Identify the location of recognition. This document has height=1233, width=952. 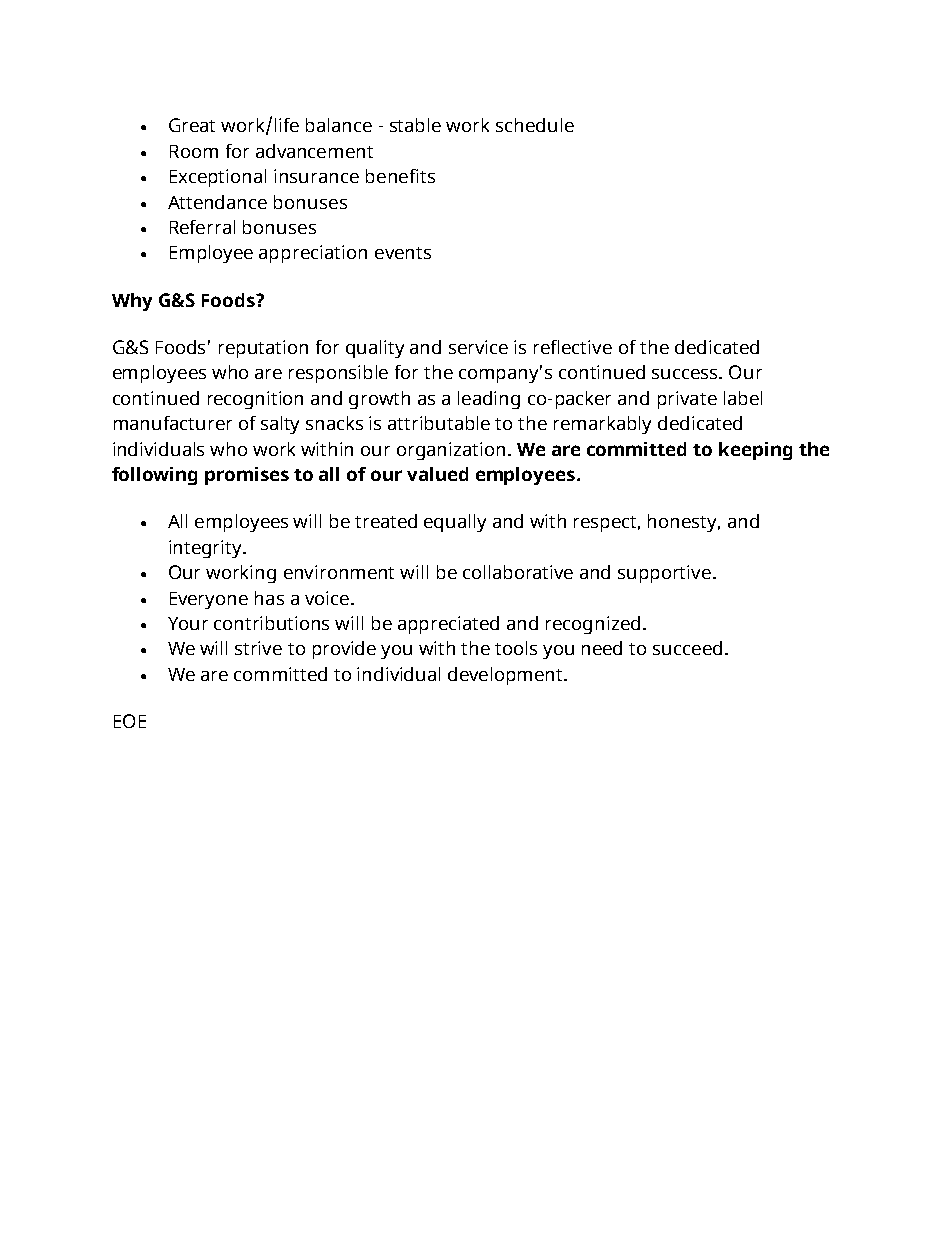
(255, 400).
